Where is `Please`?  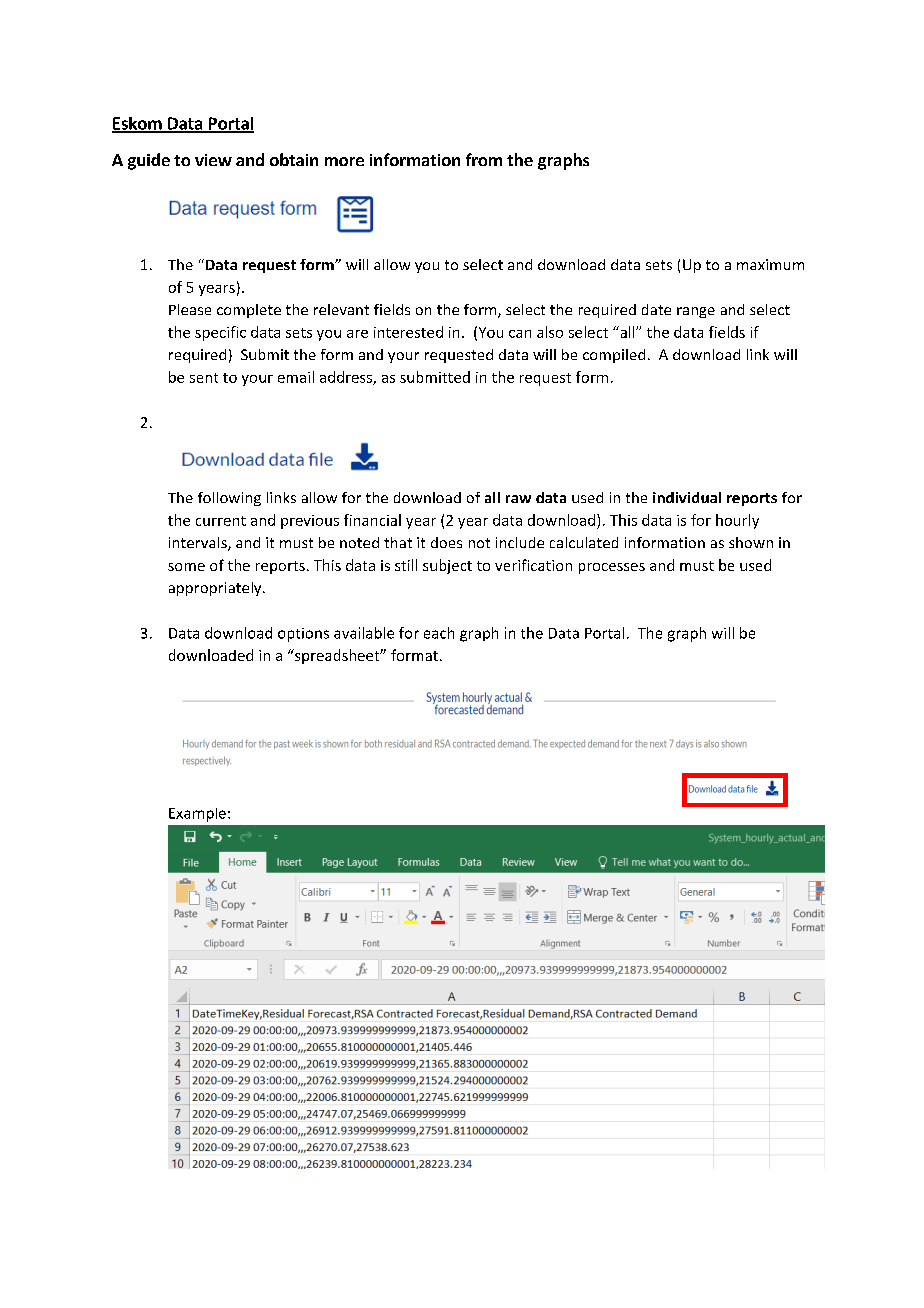
Please is located at coordinates (190, 309).
